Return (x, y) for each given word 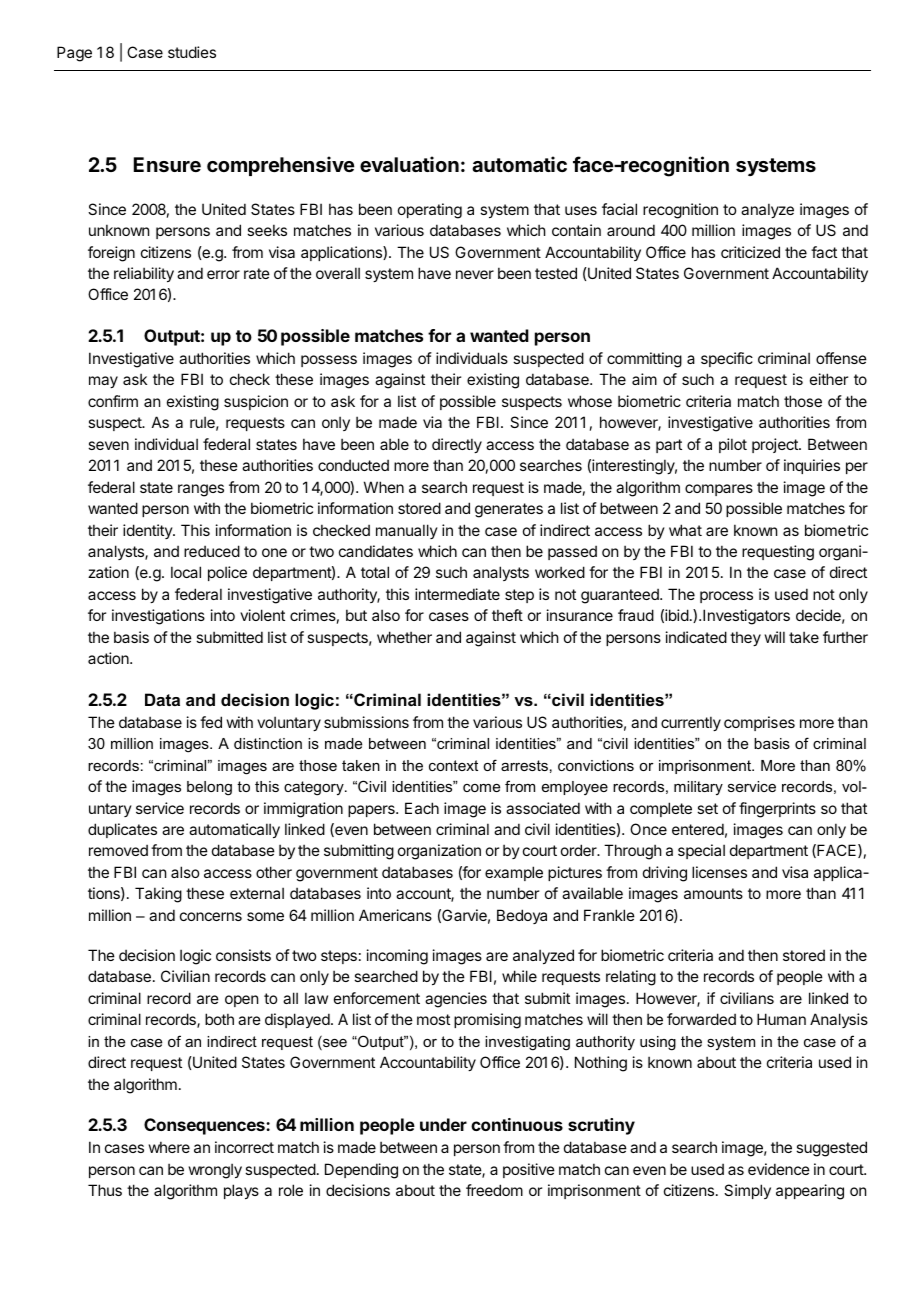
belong (209, 788)
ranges (201, 490)
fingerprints (777, 810)
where (169, 1147)
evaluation (409, 164)
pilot (733, 445)
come (481, 788)
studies (192, 52)
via (432, 422)
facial (619, 209)
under (443, 1124)
